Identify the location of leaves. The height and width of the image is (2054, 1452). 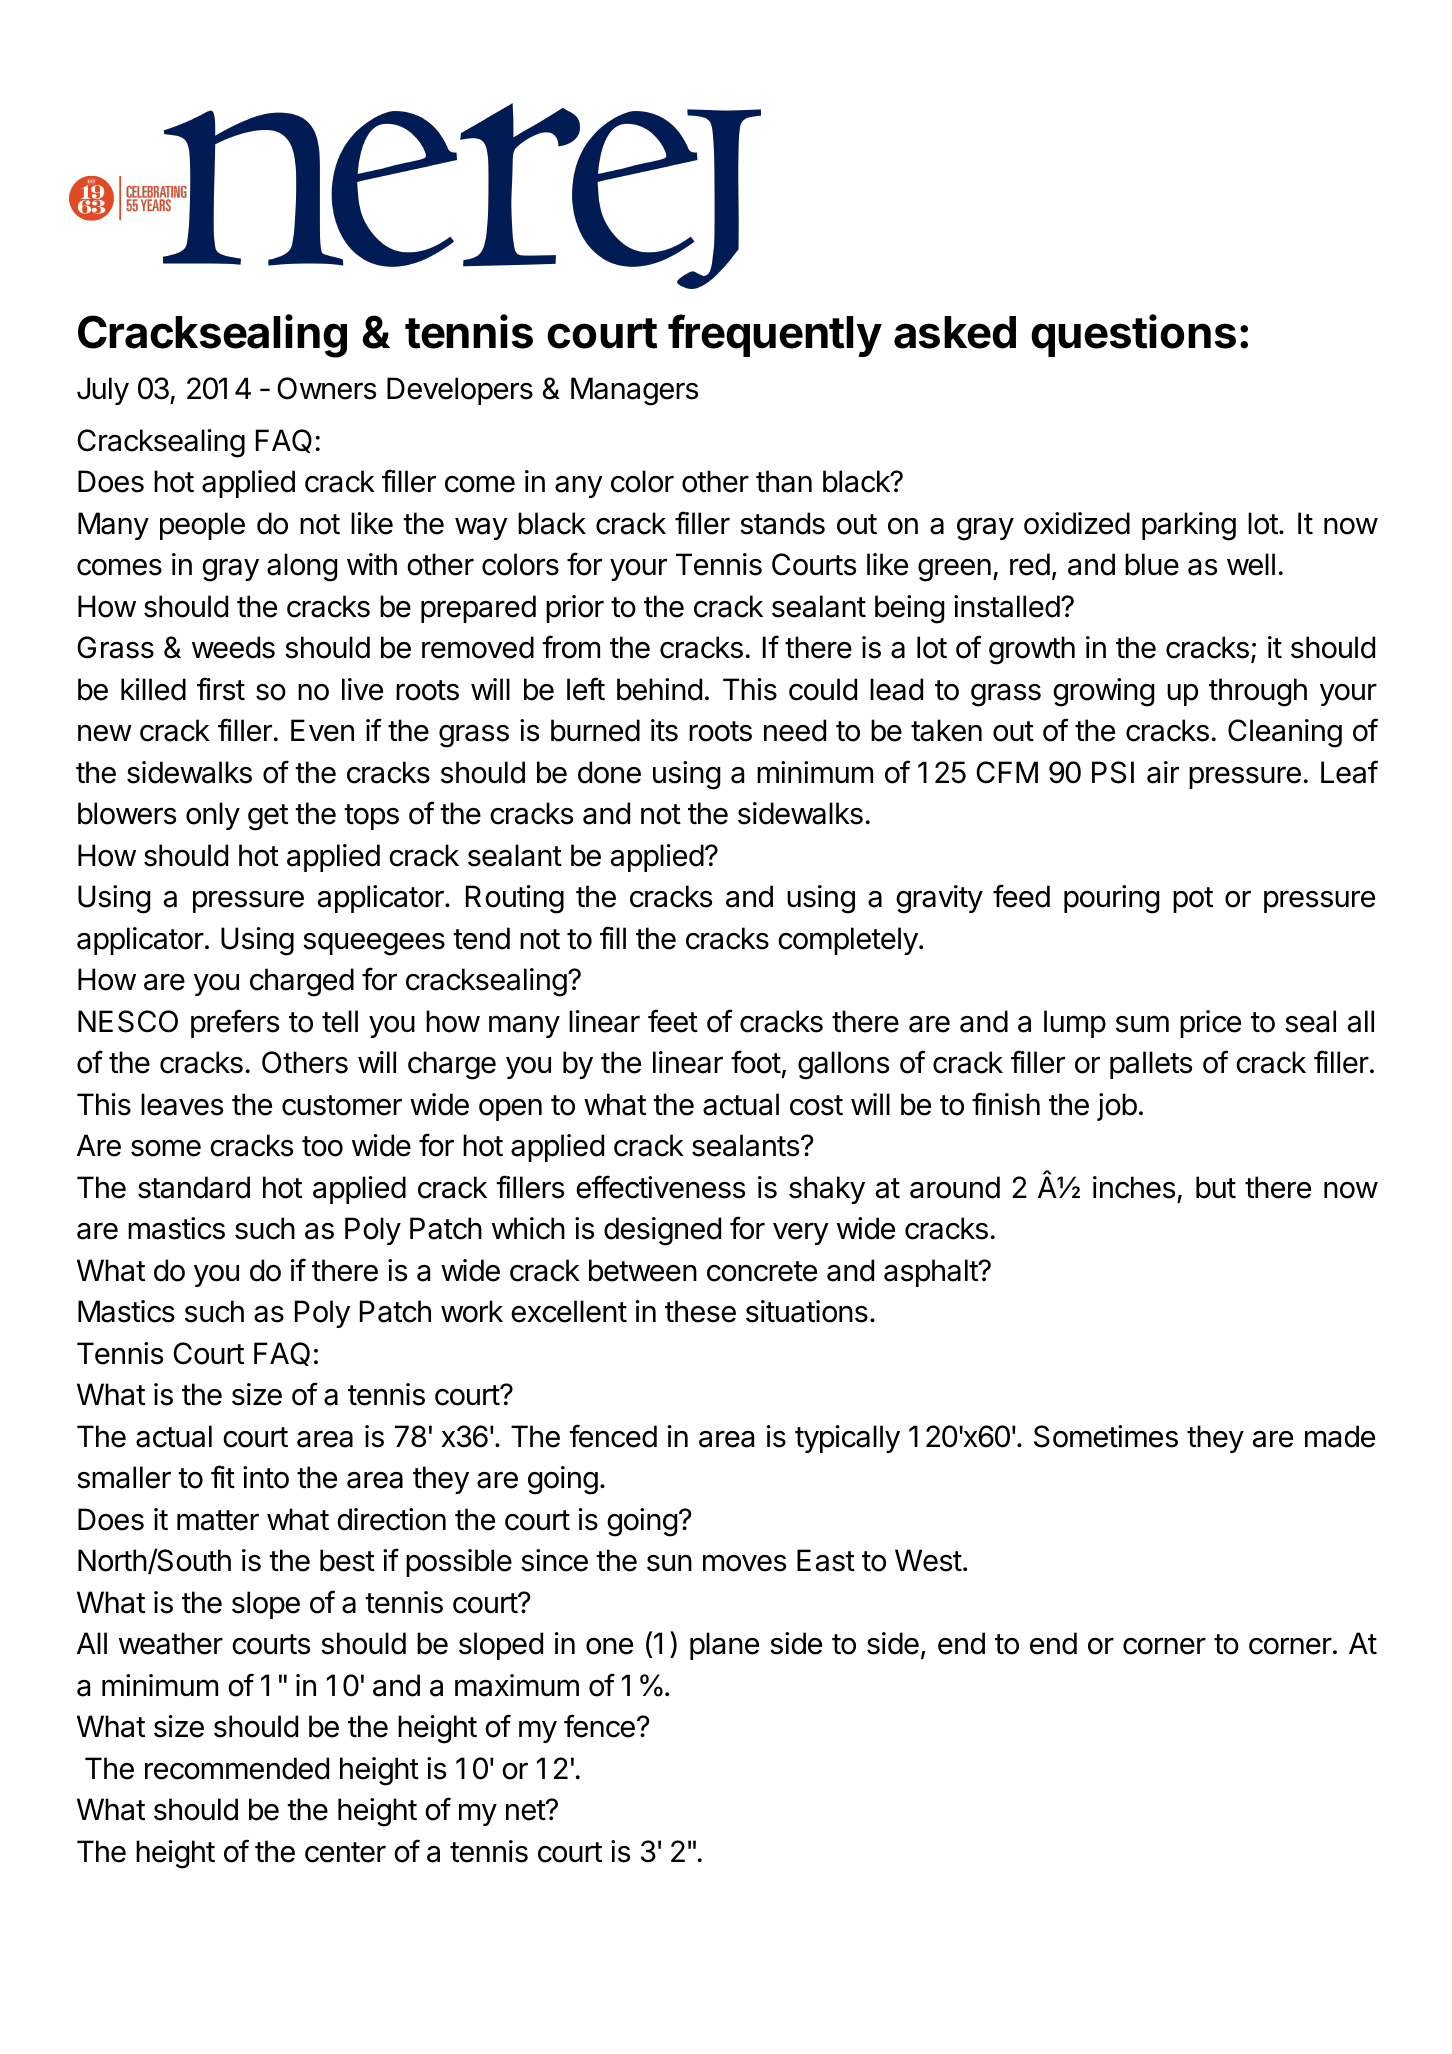
(182, 1104).
